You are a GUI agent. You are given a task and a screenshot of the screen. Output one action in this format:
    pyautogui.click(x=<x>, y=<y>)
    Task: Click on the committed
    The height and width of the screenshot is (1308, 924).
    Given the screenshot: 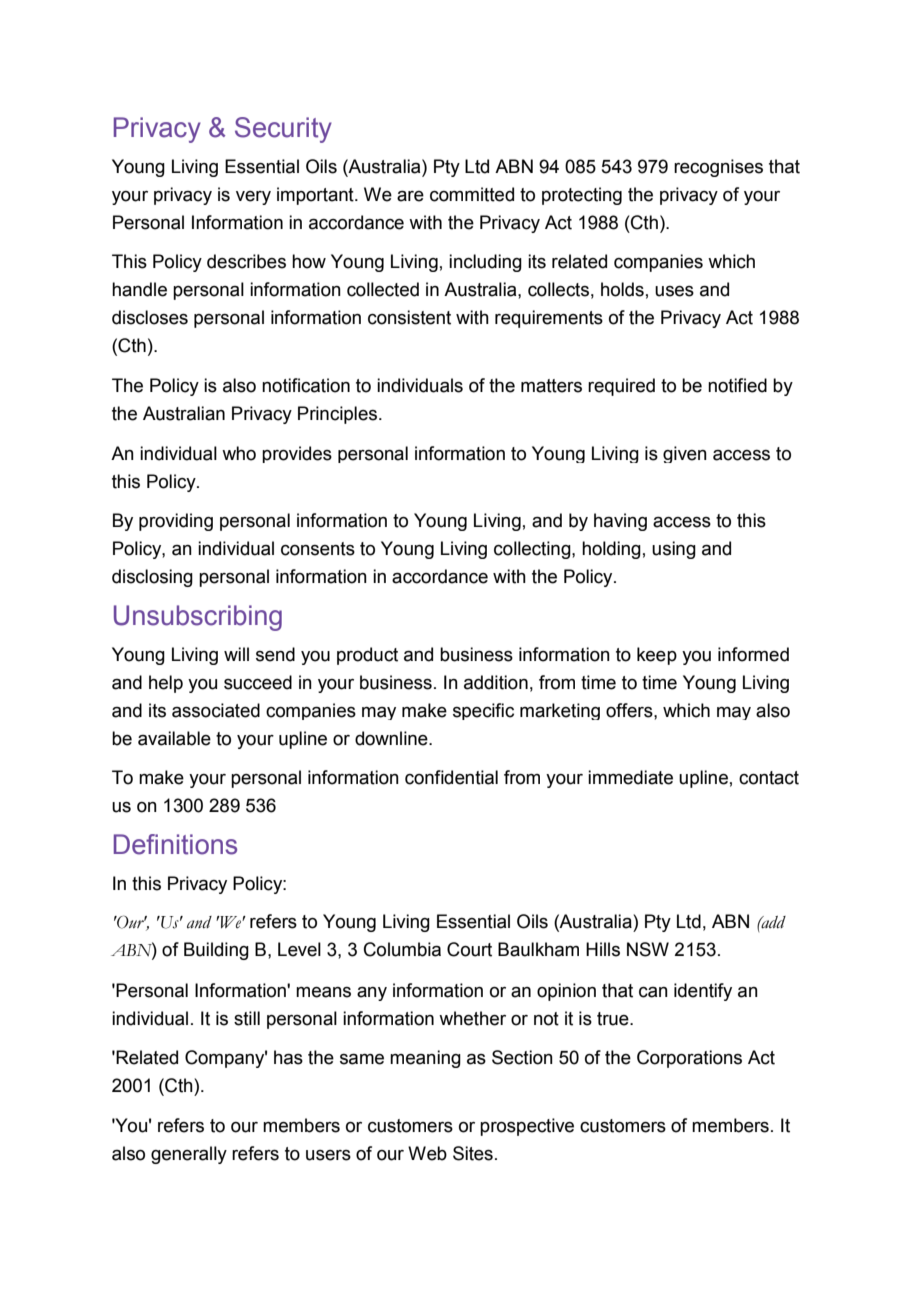 What is the action you would take?
    pyautogui.click(x=472, y=194)
